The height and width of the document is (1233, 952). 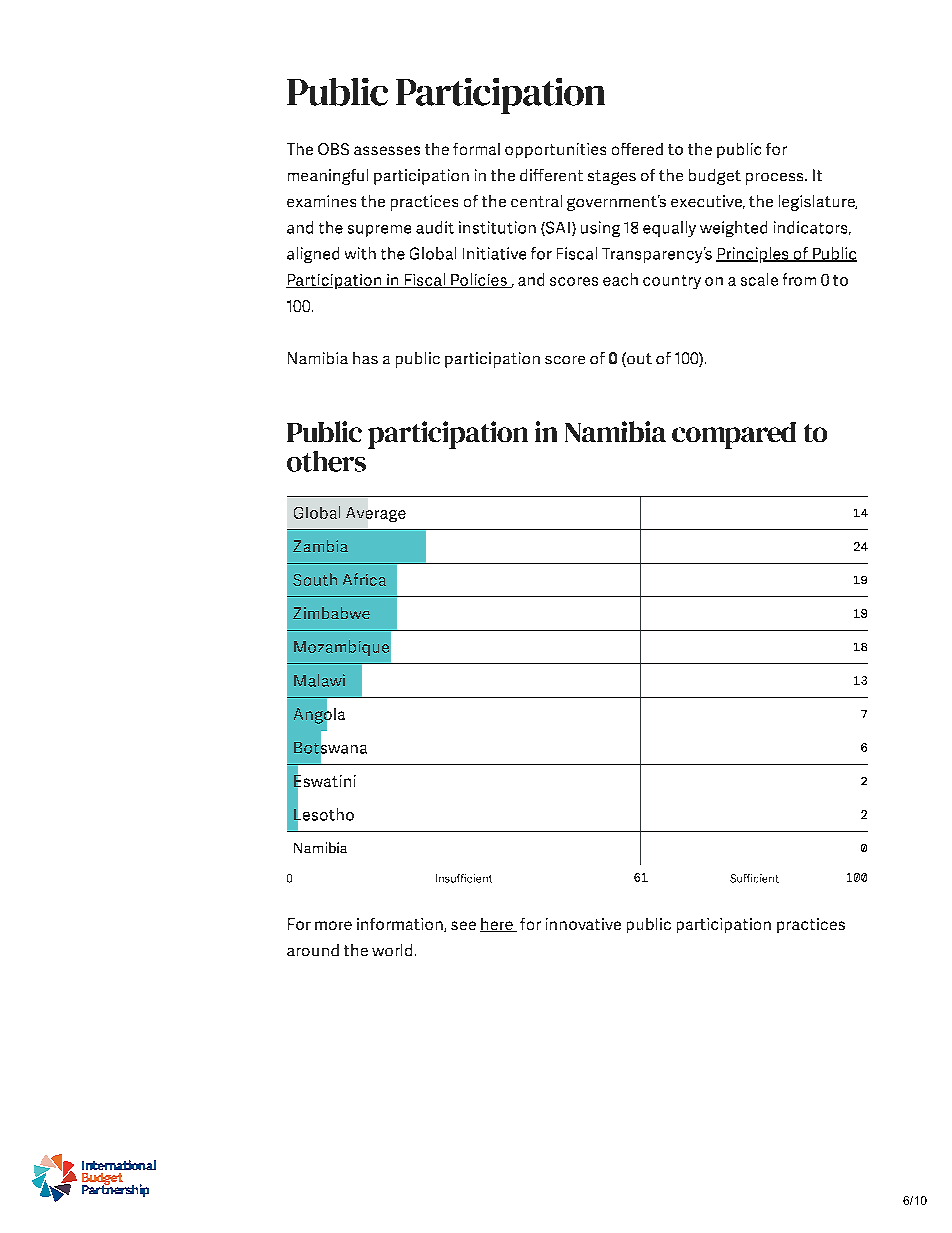 What do you see at coordinates (401, 925) in the document?
I see `information` at bounding box center [401, 925].
